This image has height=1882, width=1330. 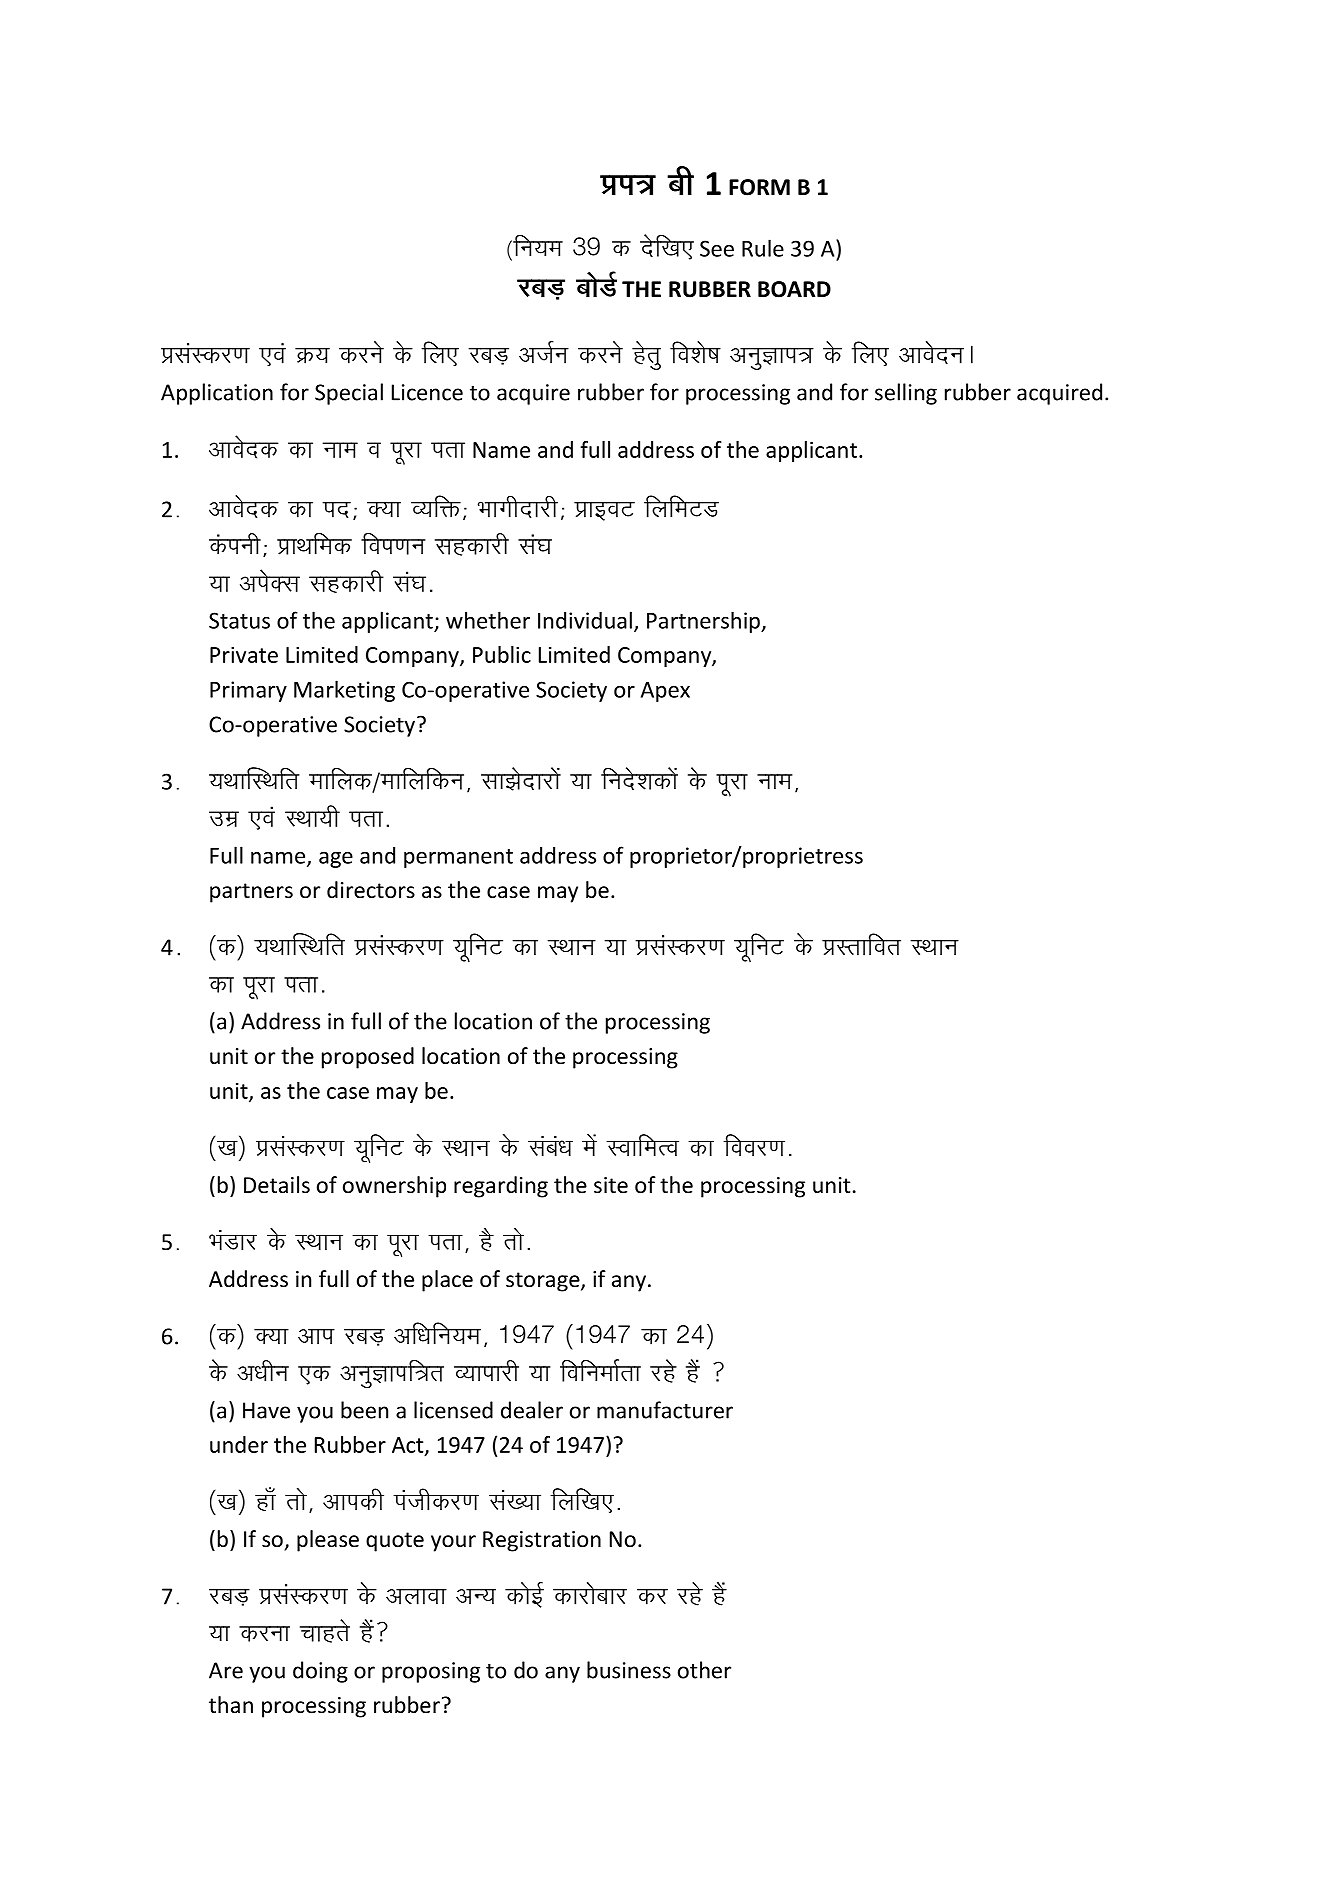 I want to click on Apex, so click(x=665, y=692).
